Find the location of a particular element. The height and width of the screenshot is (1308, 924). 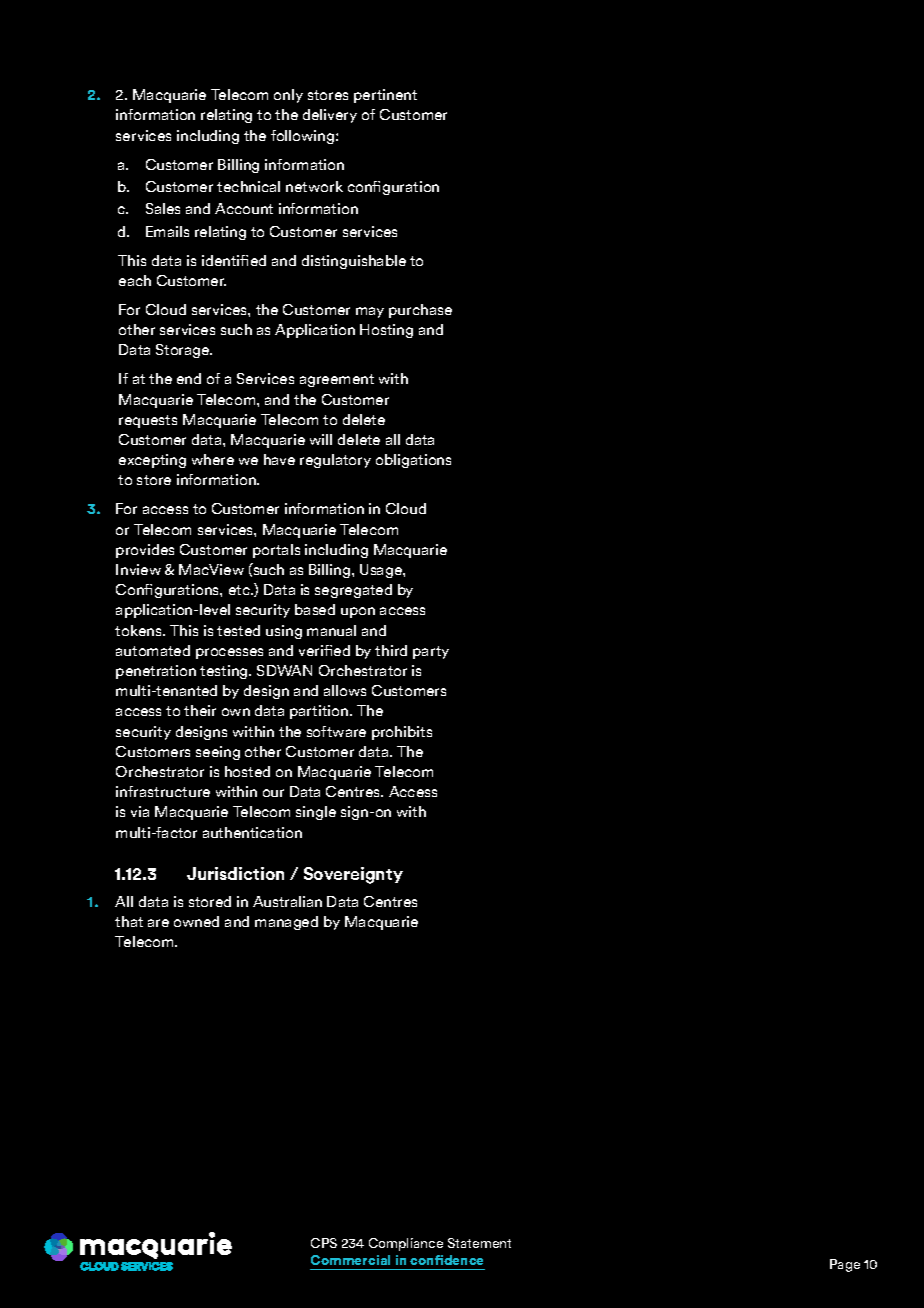

pertinent is located at coordinates (385, 96).
